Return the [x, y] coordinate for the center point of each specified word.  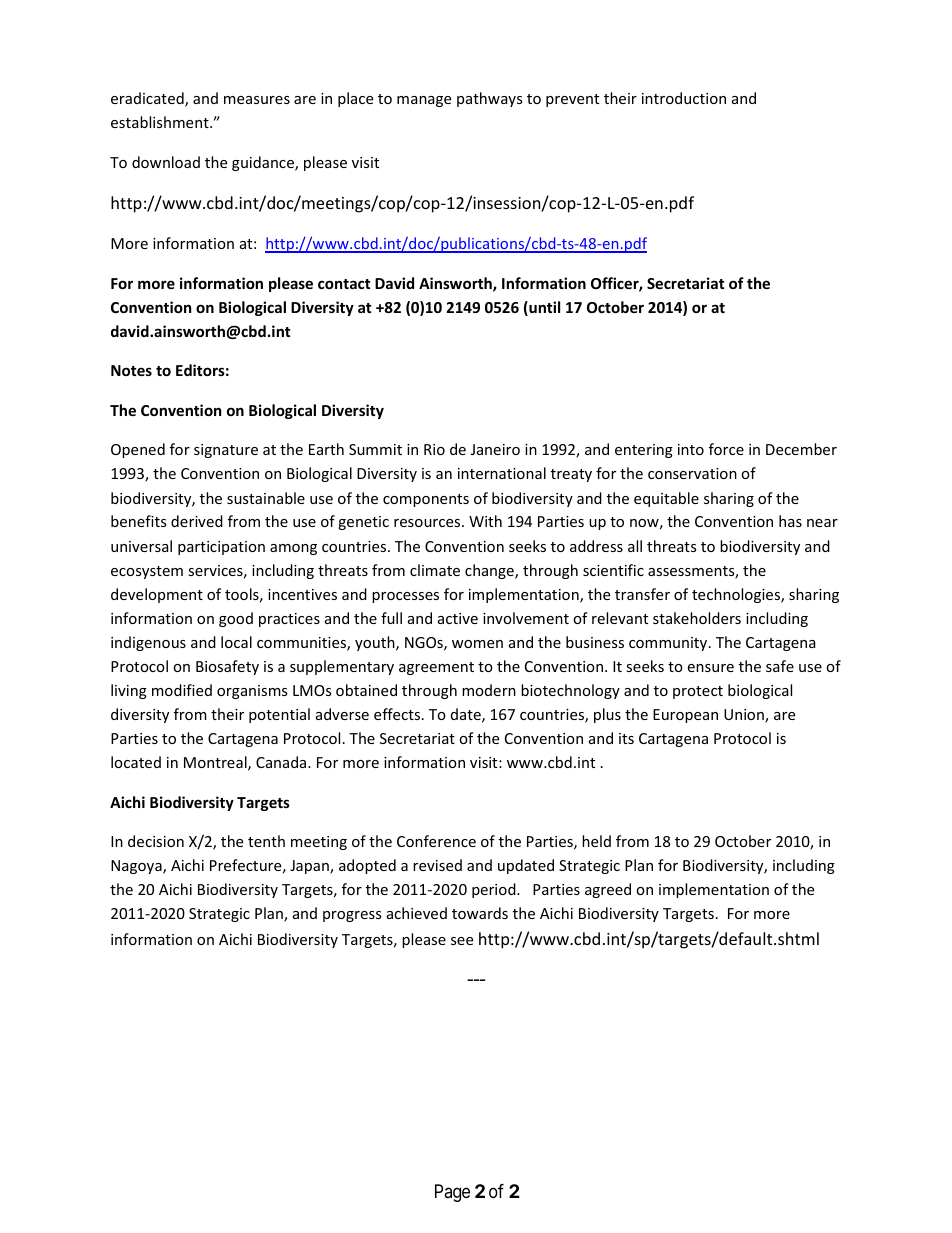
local [236, 642]
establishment [161, 122]
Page [452, 1193]
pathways [489, 99]
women [477, 644]
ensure [710, 668]
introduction [684, 98]
